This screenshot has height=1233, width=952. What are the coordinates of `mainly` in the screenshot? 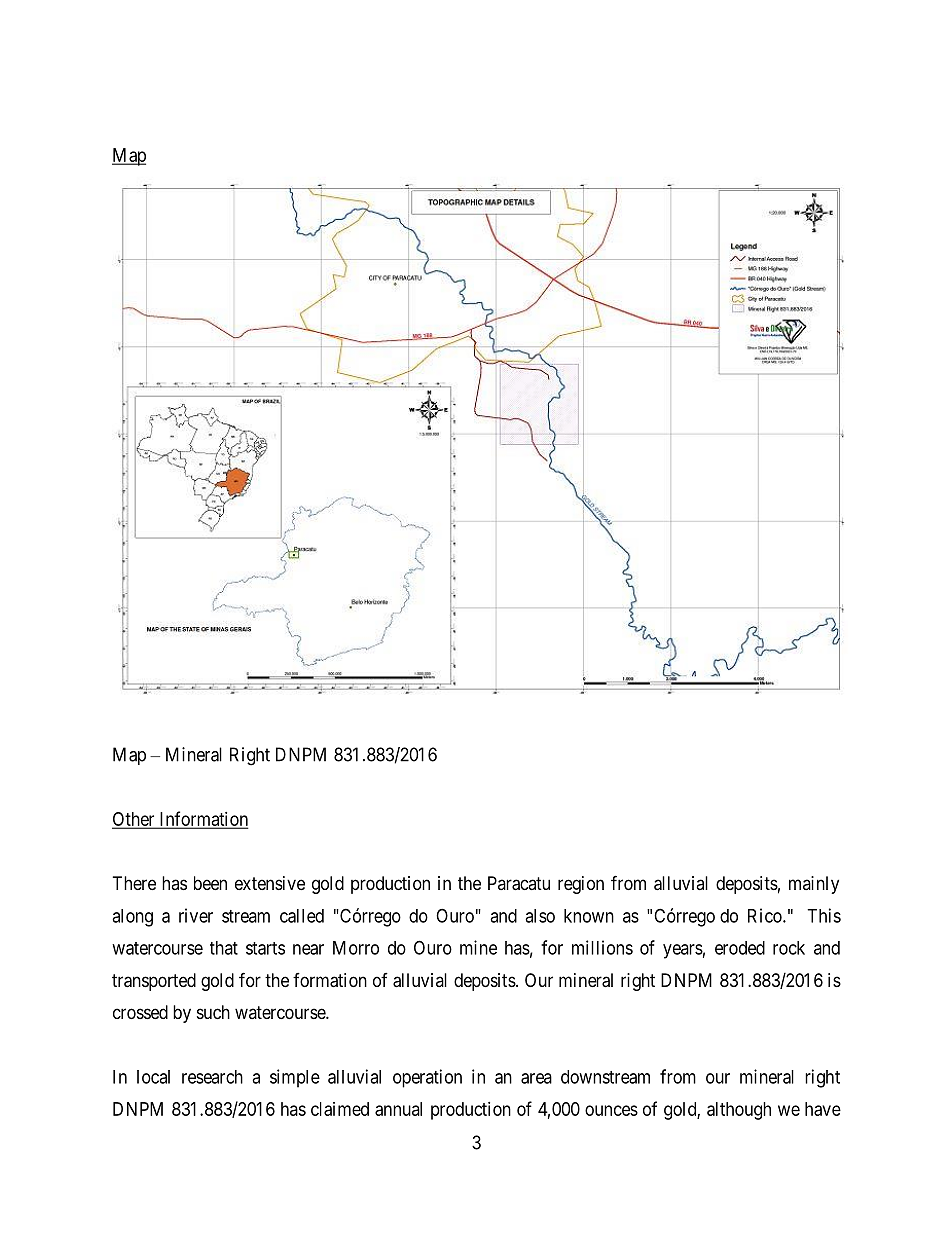 It's located at (814, 885).
